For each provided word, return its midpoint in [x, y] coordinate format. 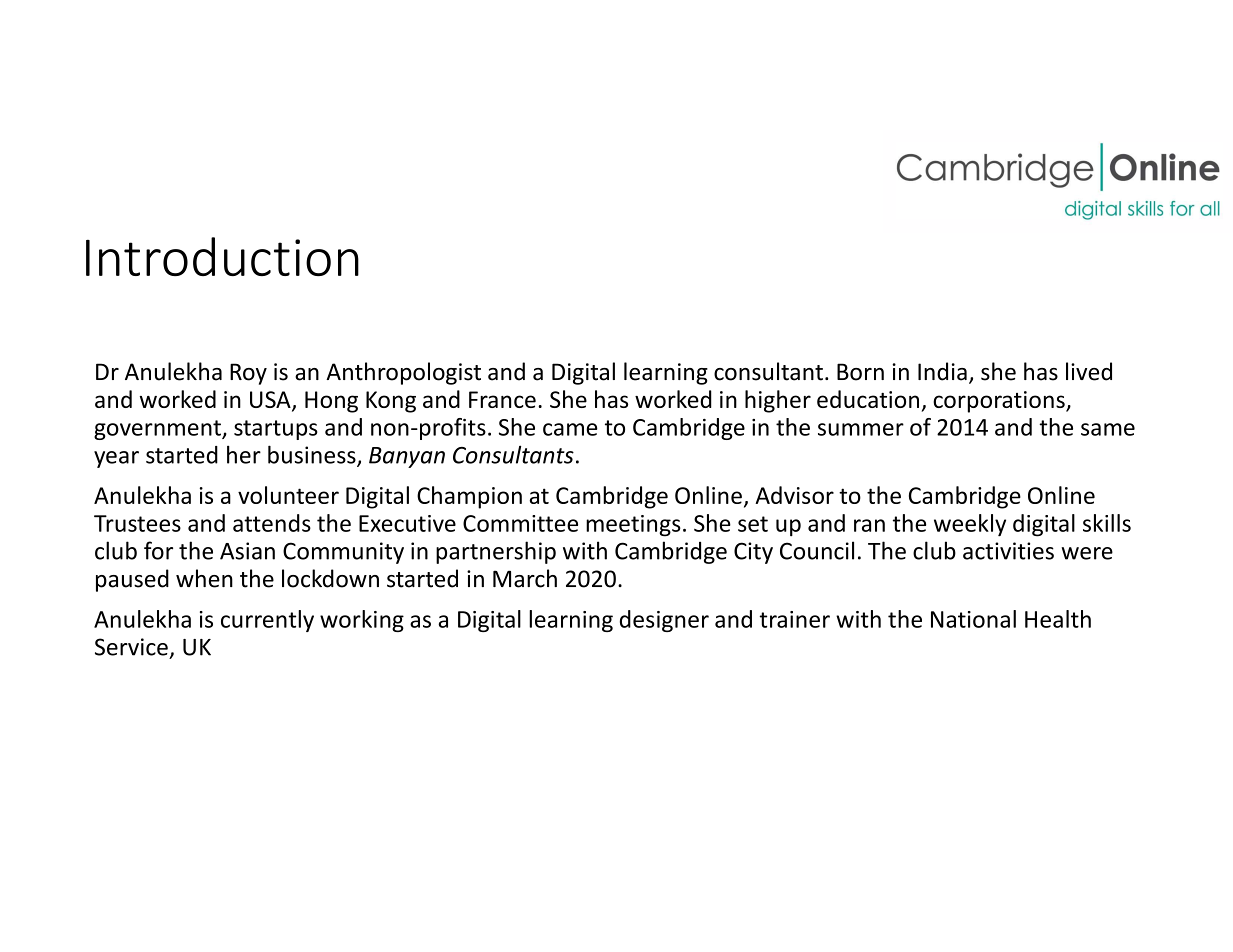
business [313, 455]
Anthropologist [403, 373]
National [973, 619]
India [942, 371]
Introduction [222, 256]
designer [664, 621]
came [570, 429]
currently [267, 621]
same [1108, 429]
